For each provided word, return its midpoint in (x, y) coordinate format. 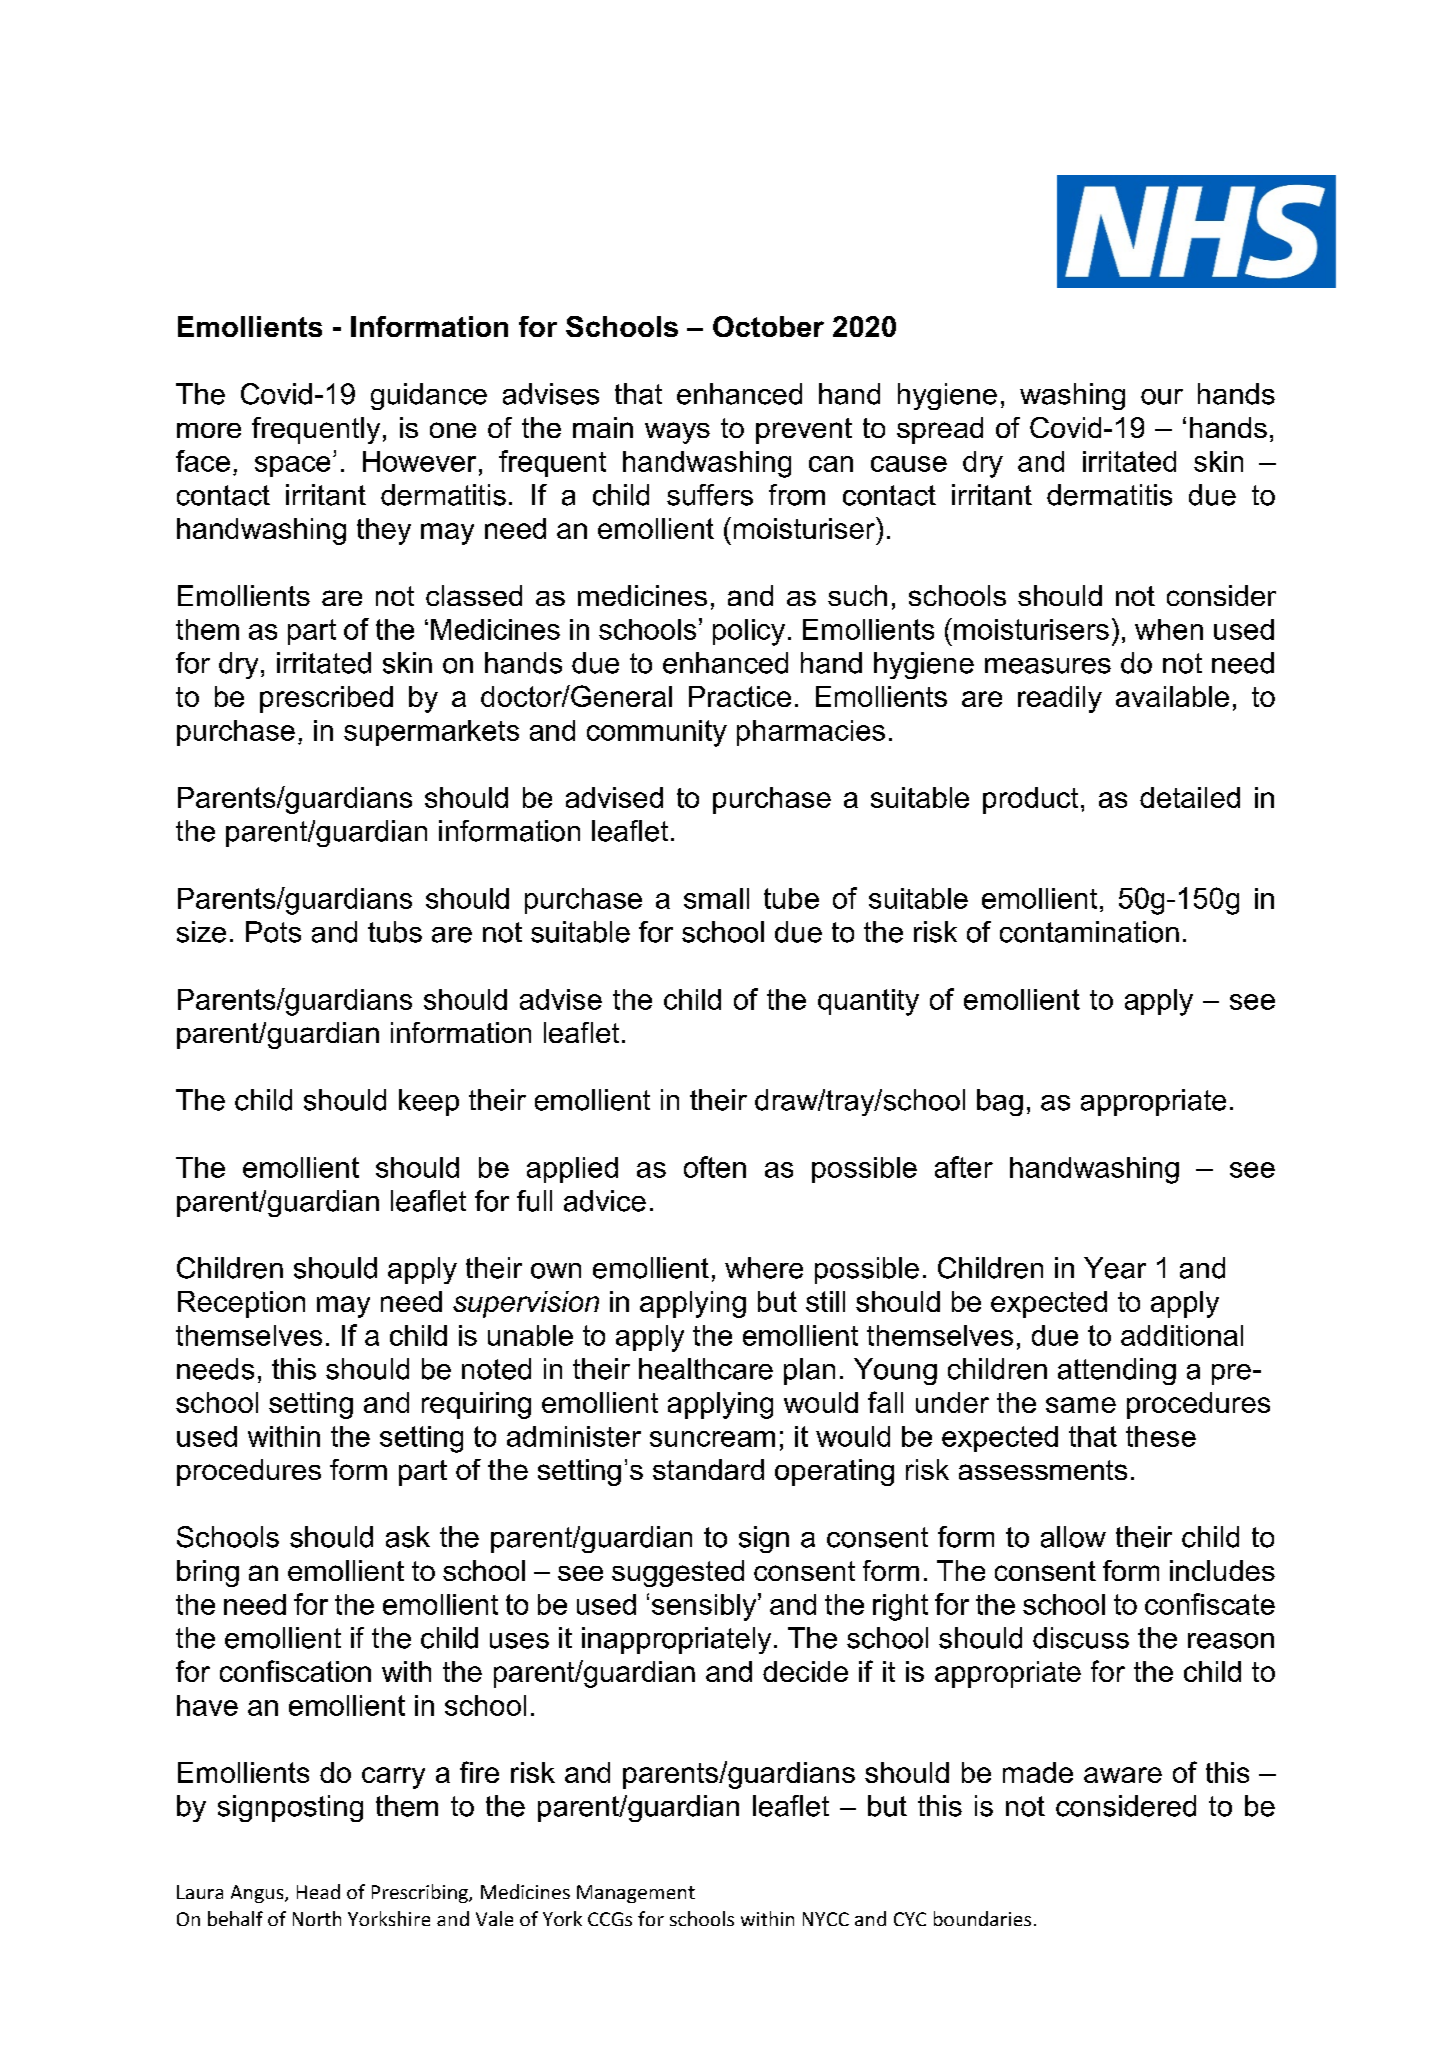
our (1162, 397)
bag (1000, 1102)
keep (429, 1102)
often (715, 1167)
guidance (429, 396)
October (768, 326)
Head (318, 1891)
